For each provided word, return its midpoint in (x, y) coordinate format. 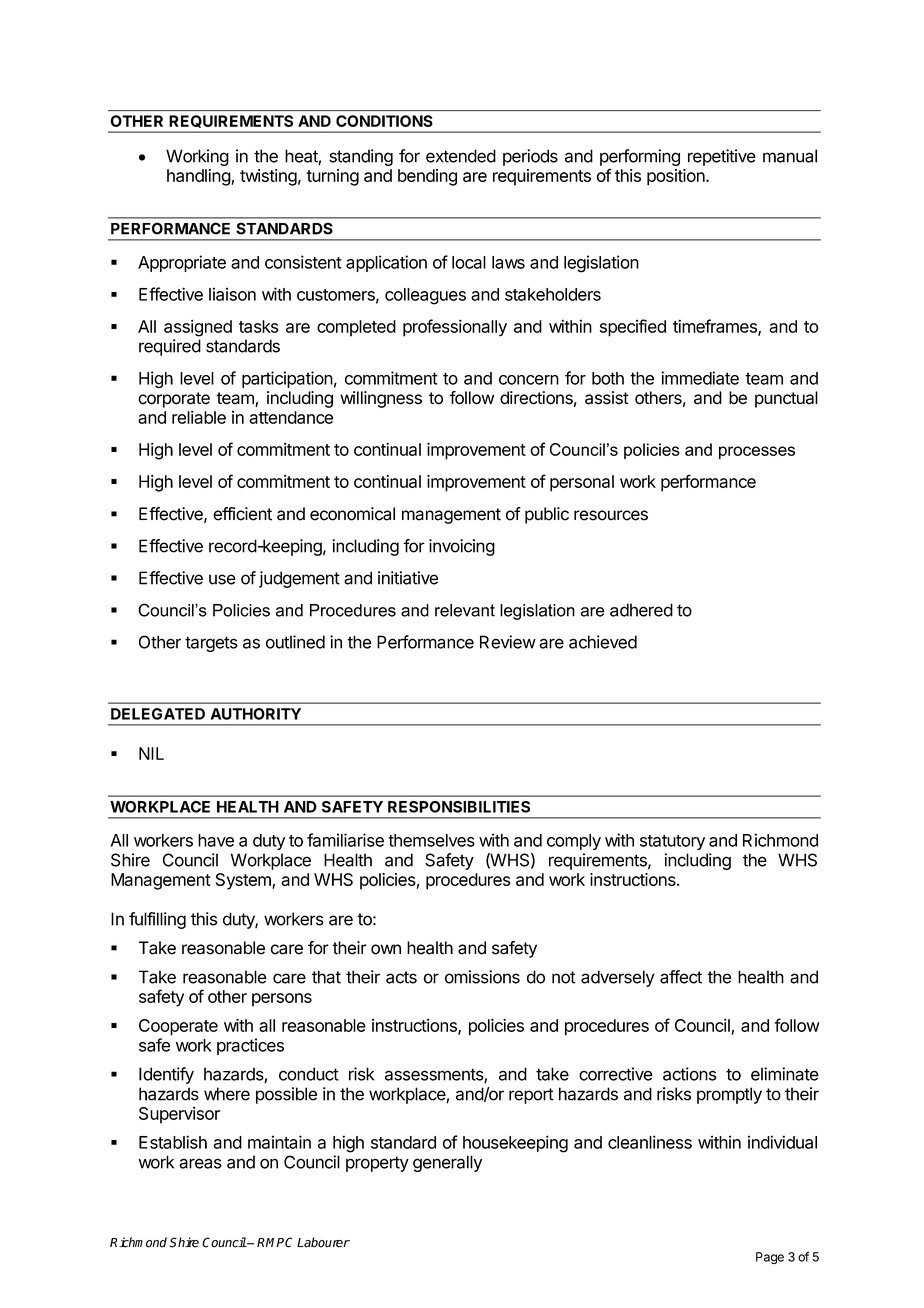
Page (770, 1258)
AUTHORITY (256, 714)
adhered (641, 610)
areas (200, 1163)
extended (461, 156)
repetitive (722, 157)
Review (508, 642)
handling (199, 177)
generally (447, 1163)
